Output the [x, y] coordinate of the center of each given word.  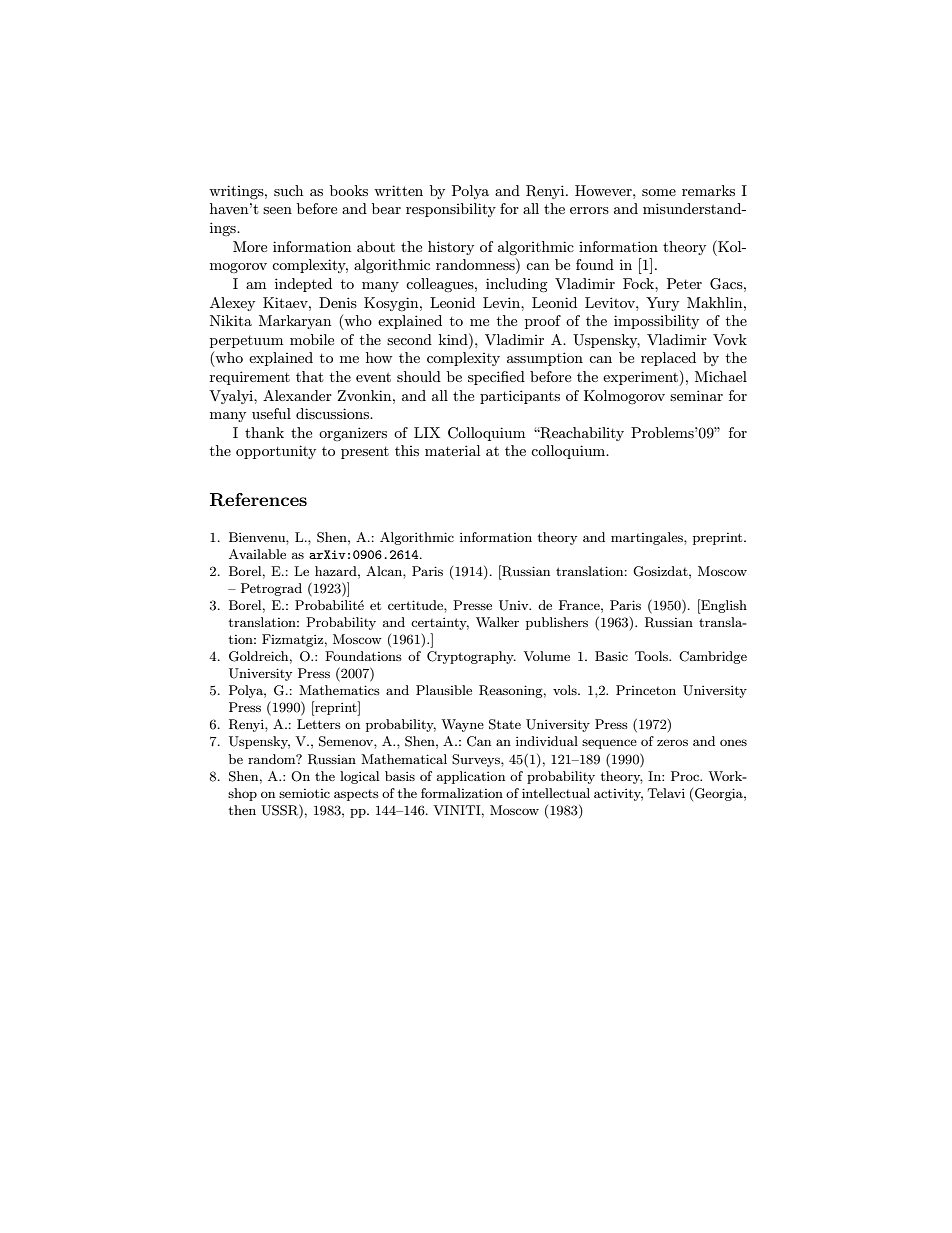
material [452, 450]
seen [277, 210]
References [258, 500]
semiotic [304, 793]
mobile [312, 339]
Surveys [477, 760]
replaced [668, 359]
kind [454, 339]
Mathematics [339, 690]
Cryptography [471, 657]
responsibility [451, 210]
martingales [648, 538]
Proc [686, 776]
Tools [652, 656]
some [659, 192]
